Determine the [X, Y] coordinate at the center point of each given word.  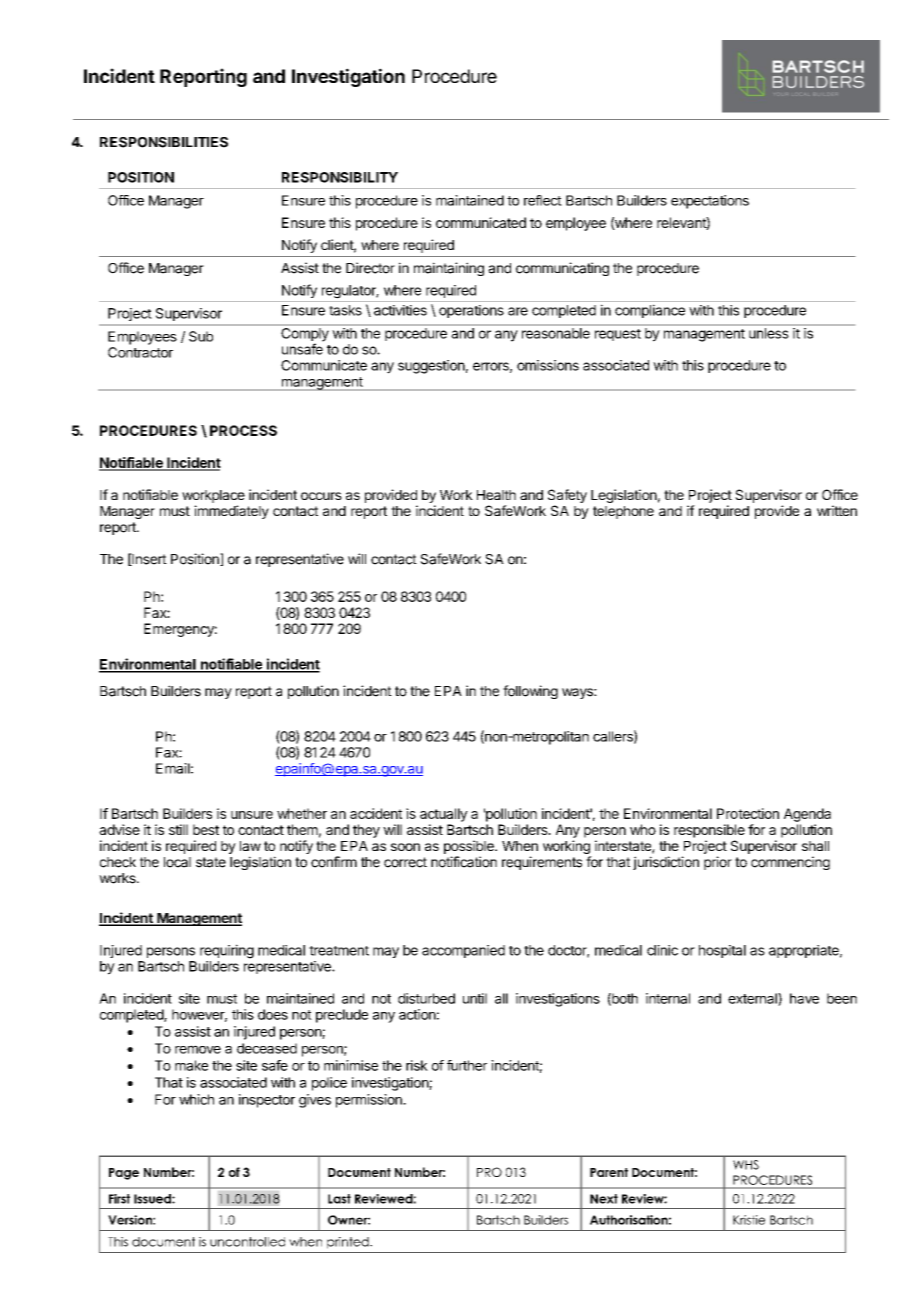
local [177, 862]
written [837, 510]
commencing [790, 863]
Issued [153, 1199]
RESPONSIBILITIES [164, 142]
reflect [543, 200]
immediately [231, 512]
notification [464, 862]
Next [604, 1199]
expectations [710, 202]
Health [496, 495]
